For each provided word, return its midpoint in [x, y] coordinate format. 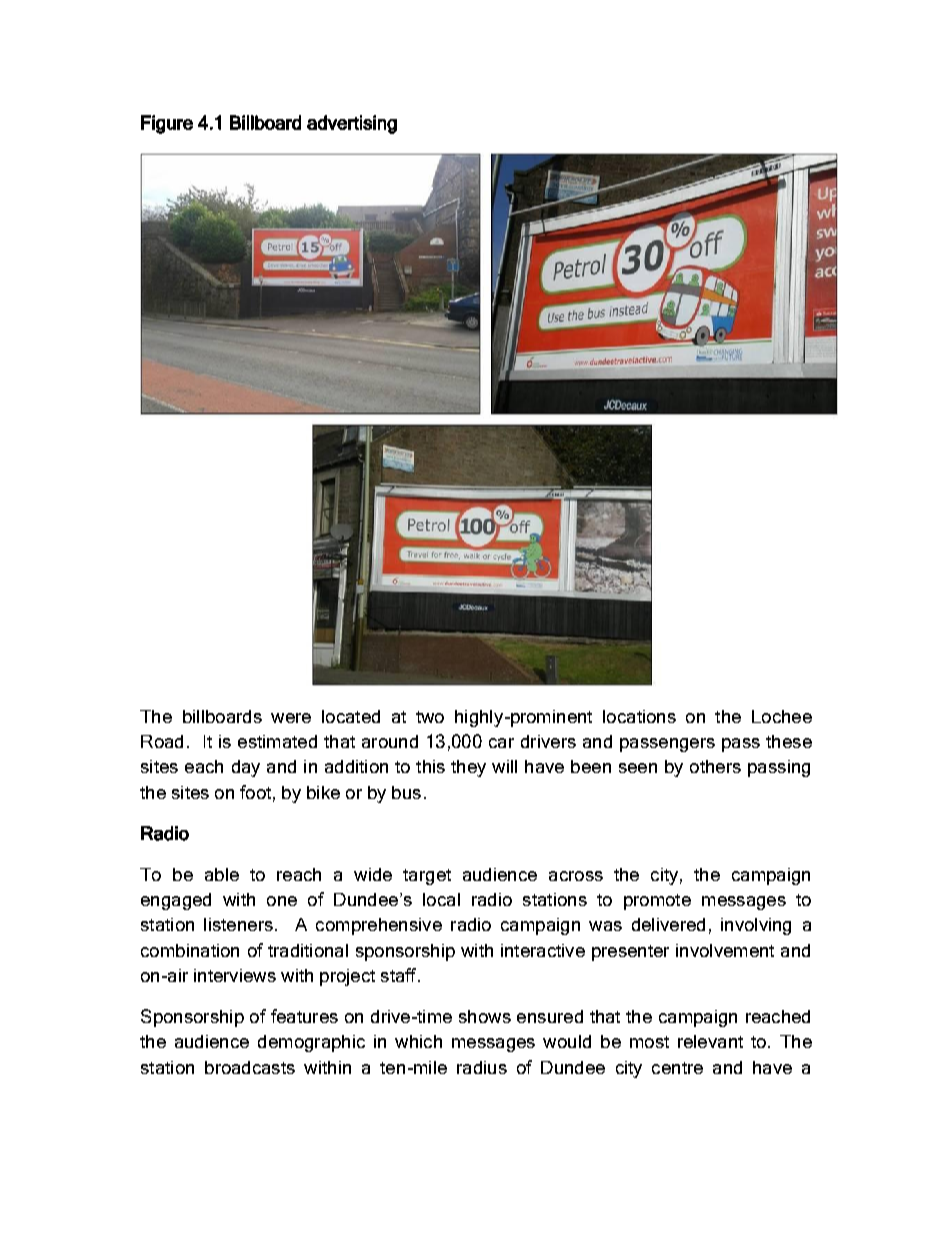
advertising [352, 124]
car [501, 743]
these [789, 741]
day [246, 768]
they [468, 768]
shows [485, 1016]
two [430, 717]
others [715, 766]
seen [638, 768]
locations [639, 716]
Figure [167, 124]
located [351, 716]
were [291, 718]
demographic [311, 1043]
